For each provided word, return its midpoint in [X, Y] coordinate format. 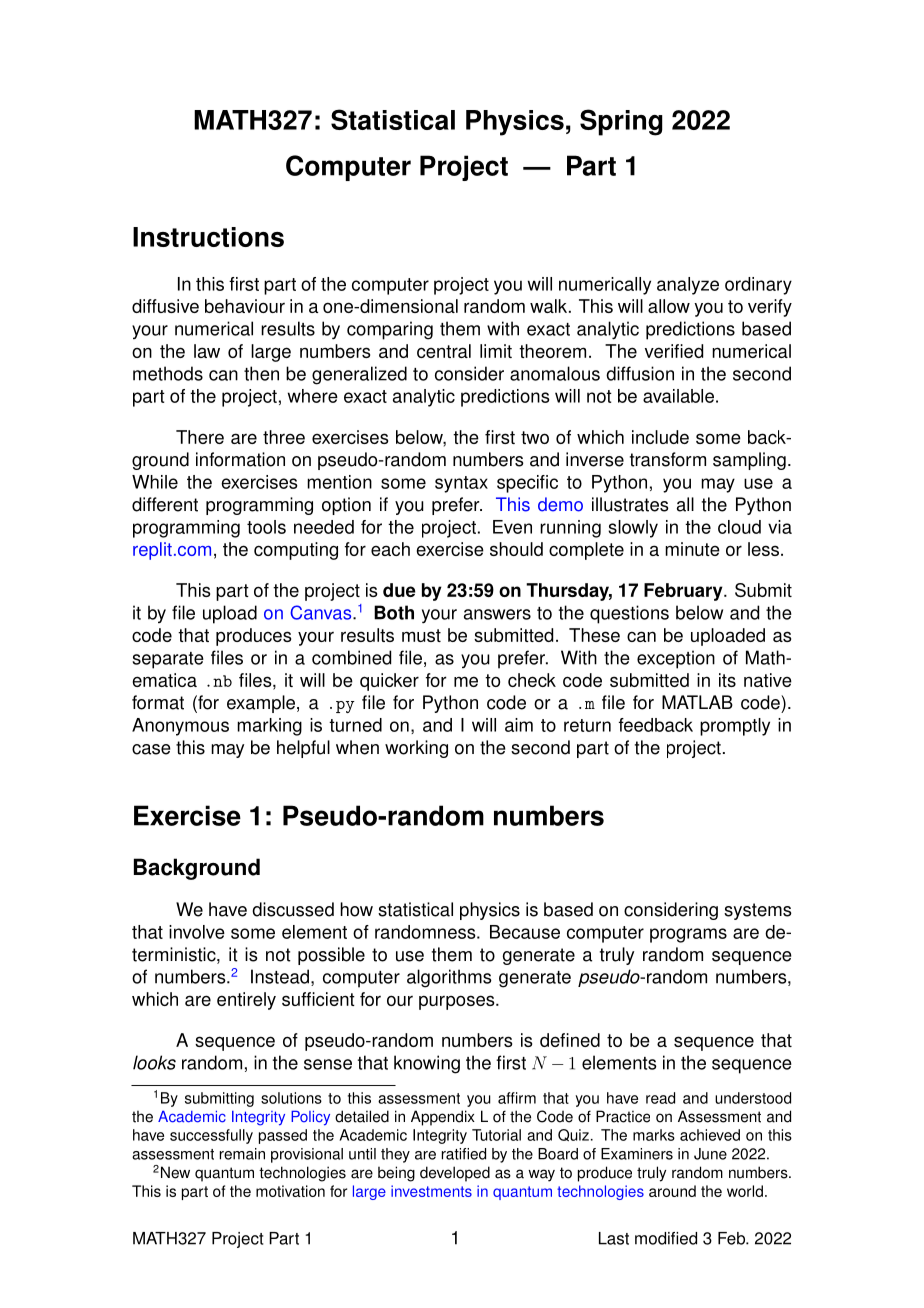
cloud [739, 527]
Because [525, 932]
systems [758, 911]
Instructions [208, 237]
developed [455, 1174]
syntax [461, 484]
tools [266, 527]
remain [242, 1154]
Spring [621, 122]
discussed [293, 909]
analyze [688, 286]
